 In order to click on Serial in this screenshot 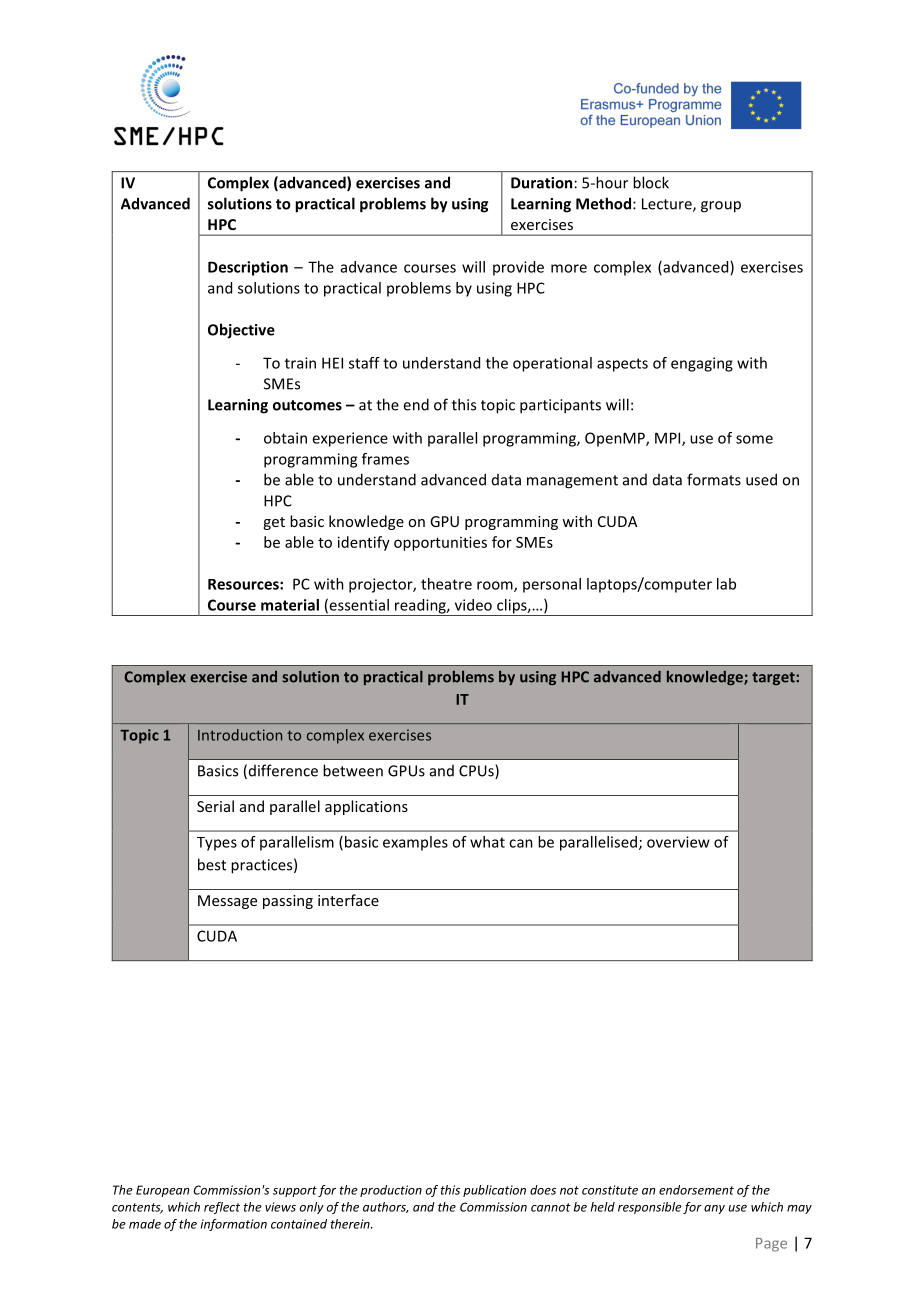, I will do `click(215, 806)`.
